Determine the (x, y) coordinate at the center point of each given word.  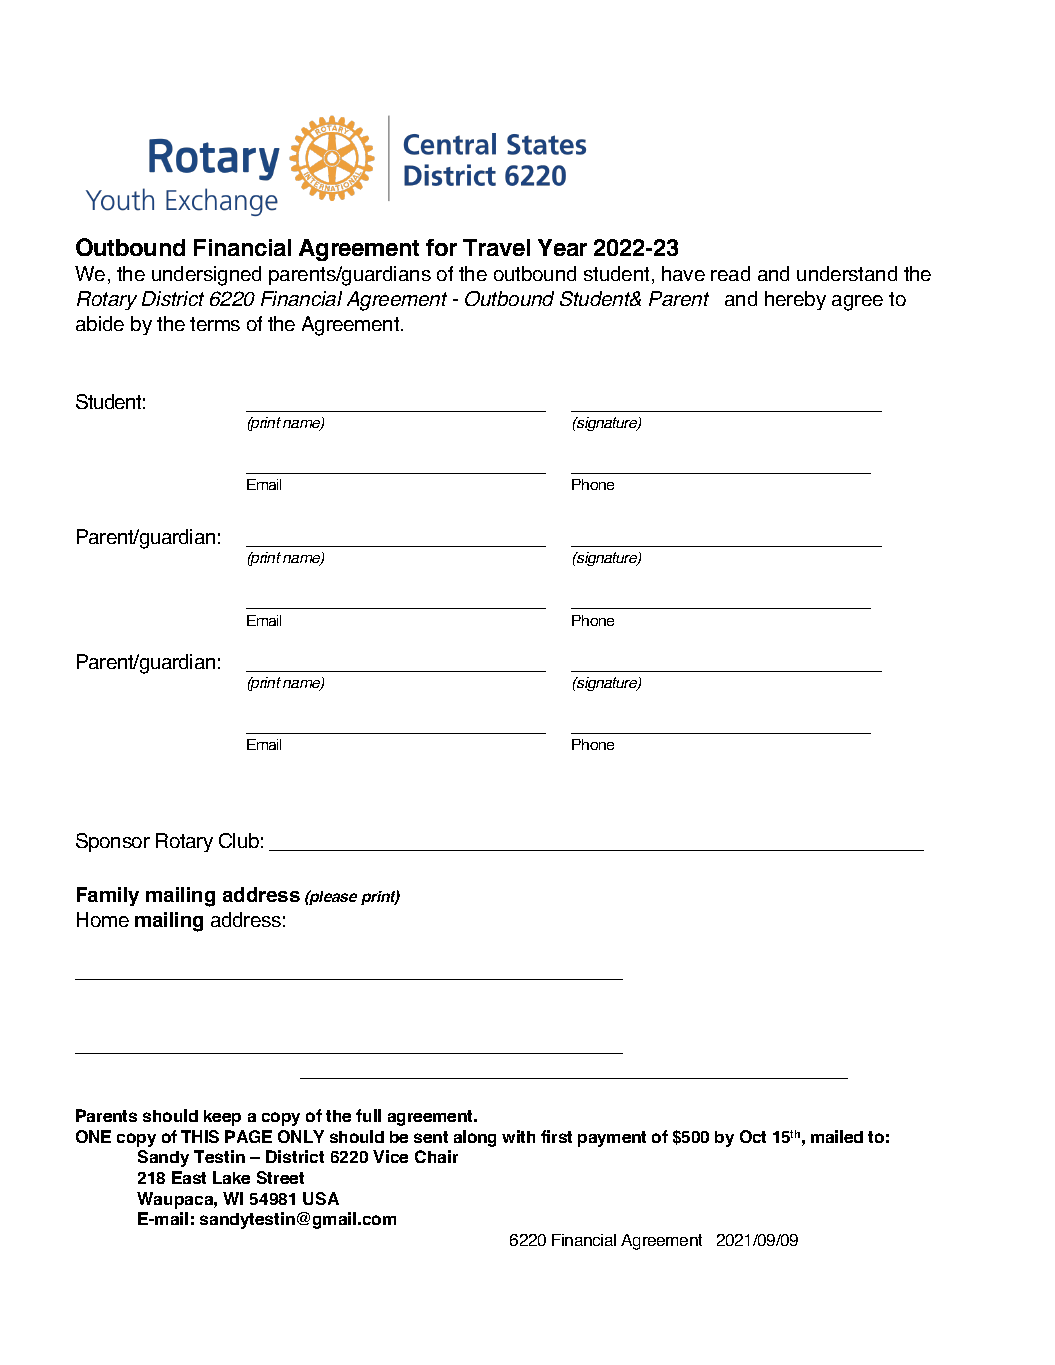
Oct (753, 1136)
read (730, 273)
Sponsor (113, 842)
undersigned (206, 276)
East (189, 1177)
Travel (496, 247)
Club (239, 840)
